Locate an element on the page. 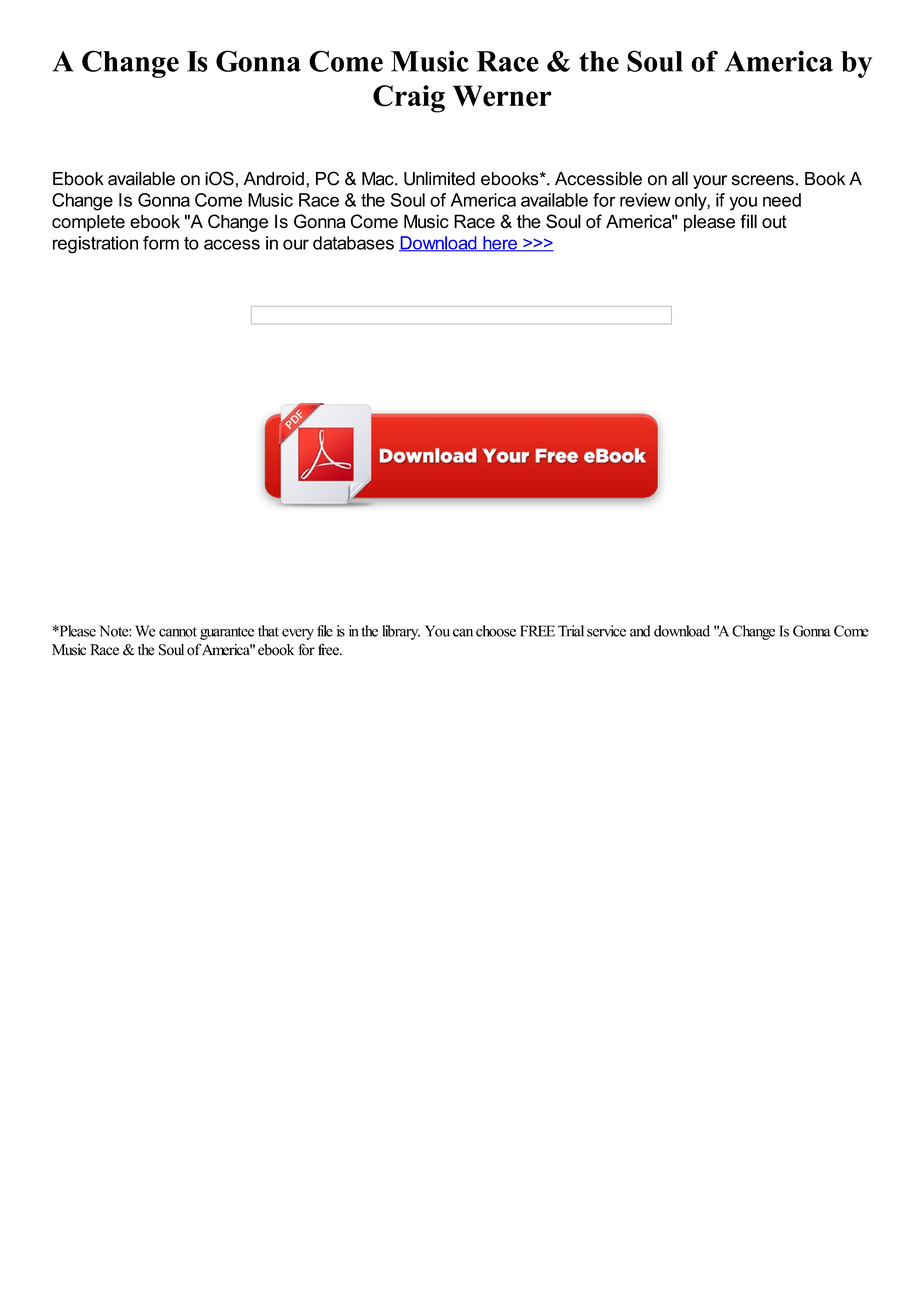  out is located at coordinates (774, 222).
